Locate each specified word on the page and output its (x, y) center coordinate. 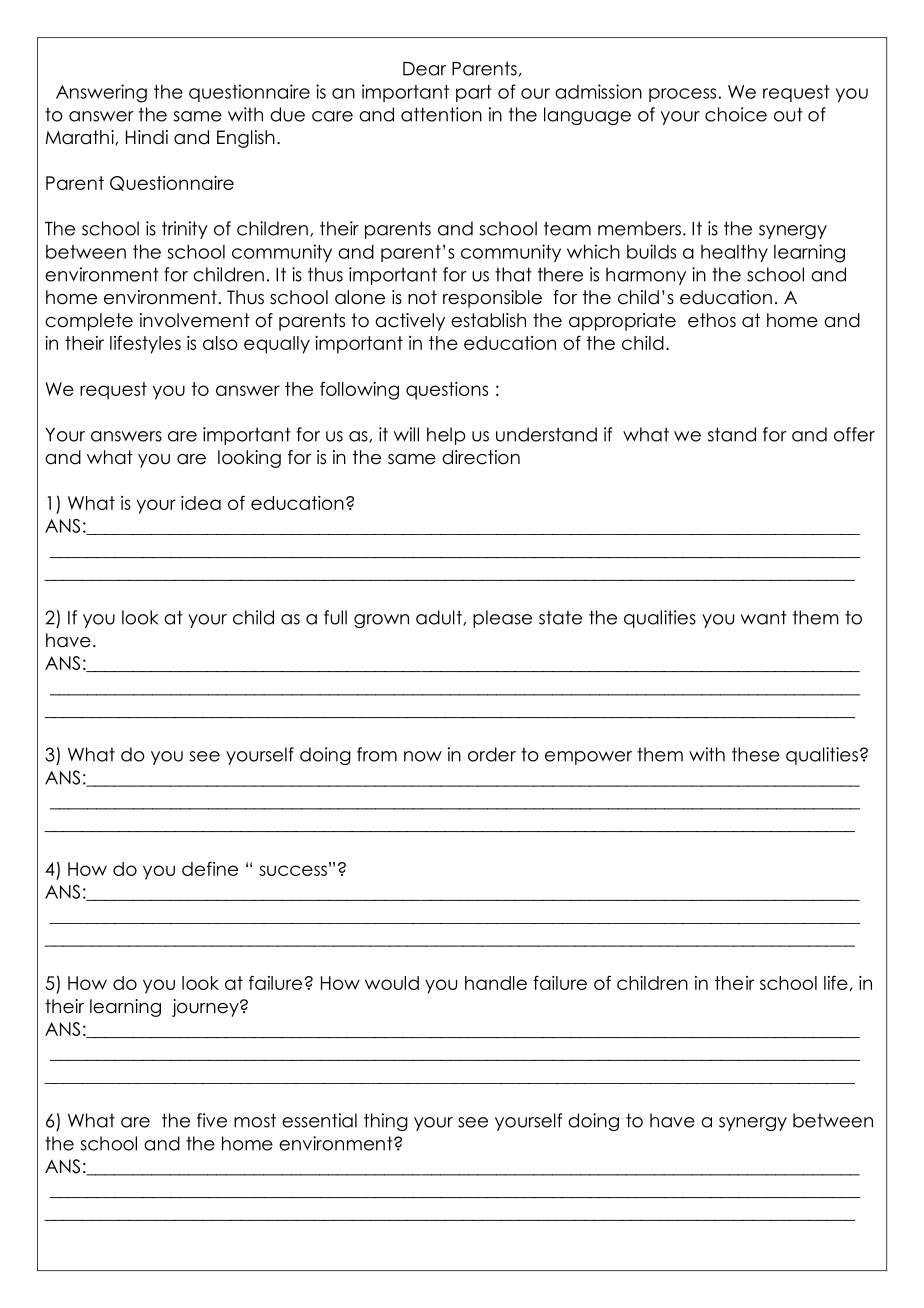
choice (736, 114)
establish (488, 320)
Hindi (147, 137)
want (764, 617)
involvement (195, 320)
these (756, 754)
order (492, 754)
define (210, 868)
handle (496, 983)
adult (440, 618)
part (474, 93)
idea (201, 503)
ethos (712, 320)
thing (386, 1122)
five (212, 1120)
